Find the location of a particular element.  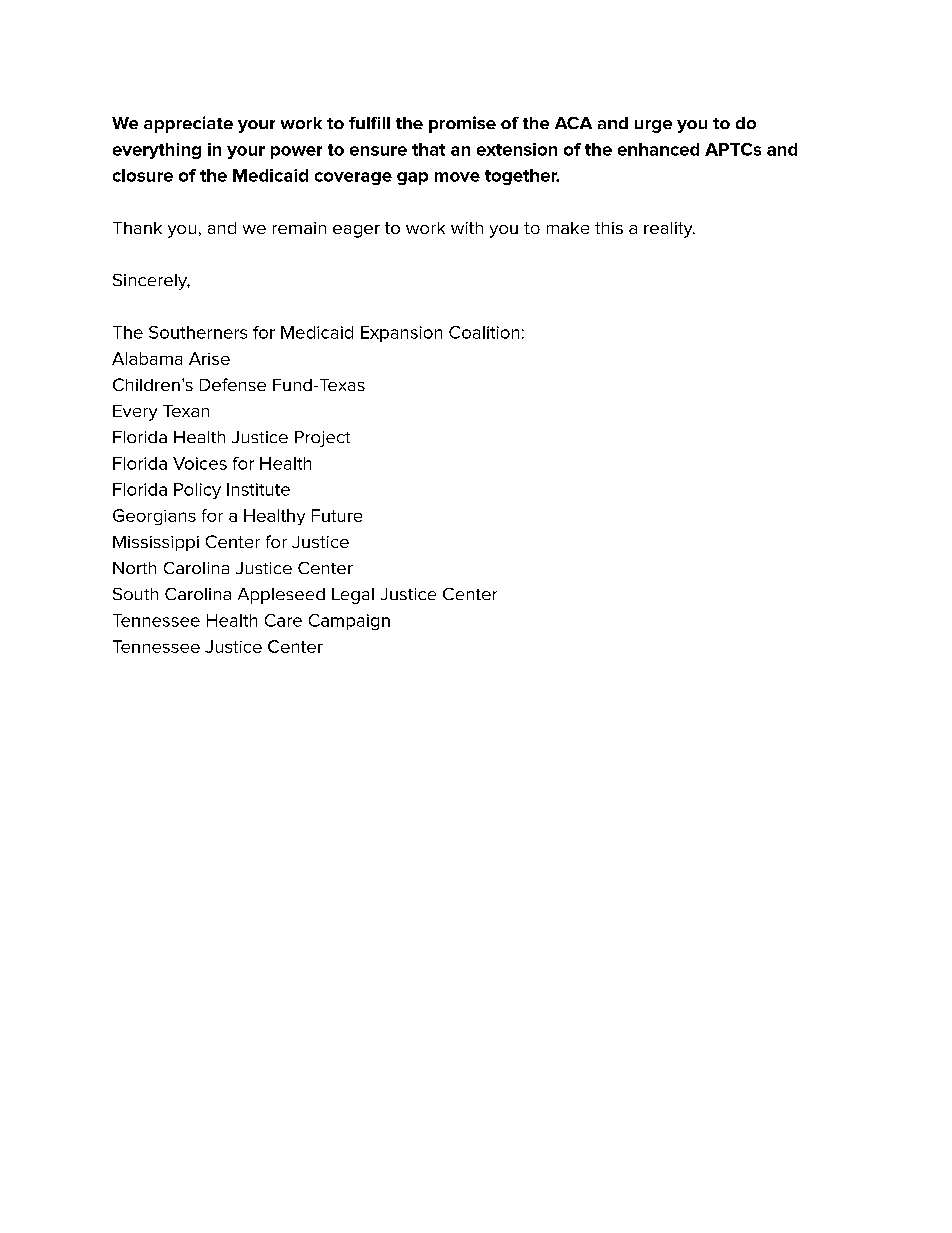

Campaign is located at coordinates (349, 622).
